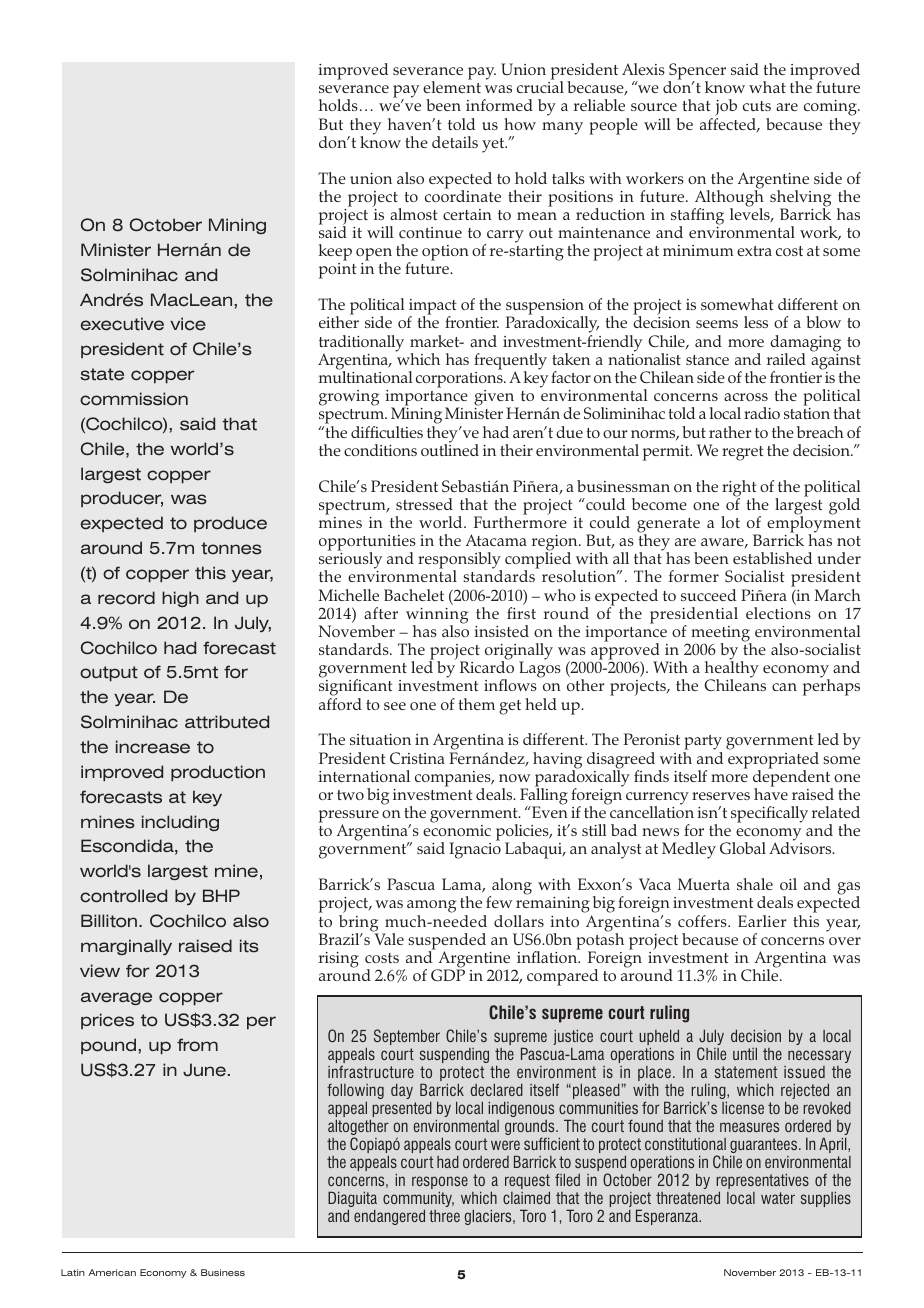 This image has width=924, height=1308. What do you see at coordinates (134, 399) in the image?
I see `commission` at bounding box center [134, 399].
